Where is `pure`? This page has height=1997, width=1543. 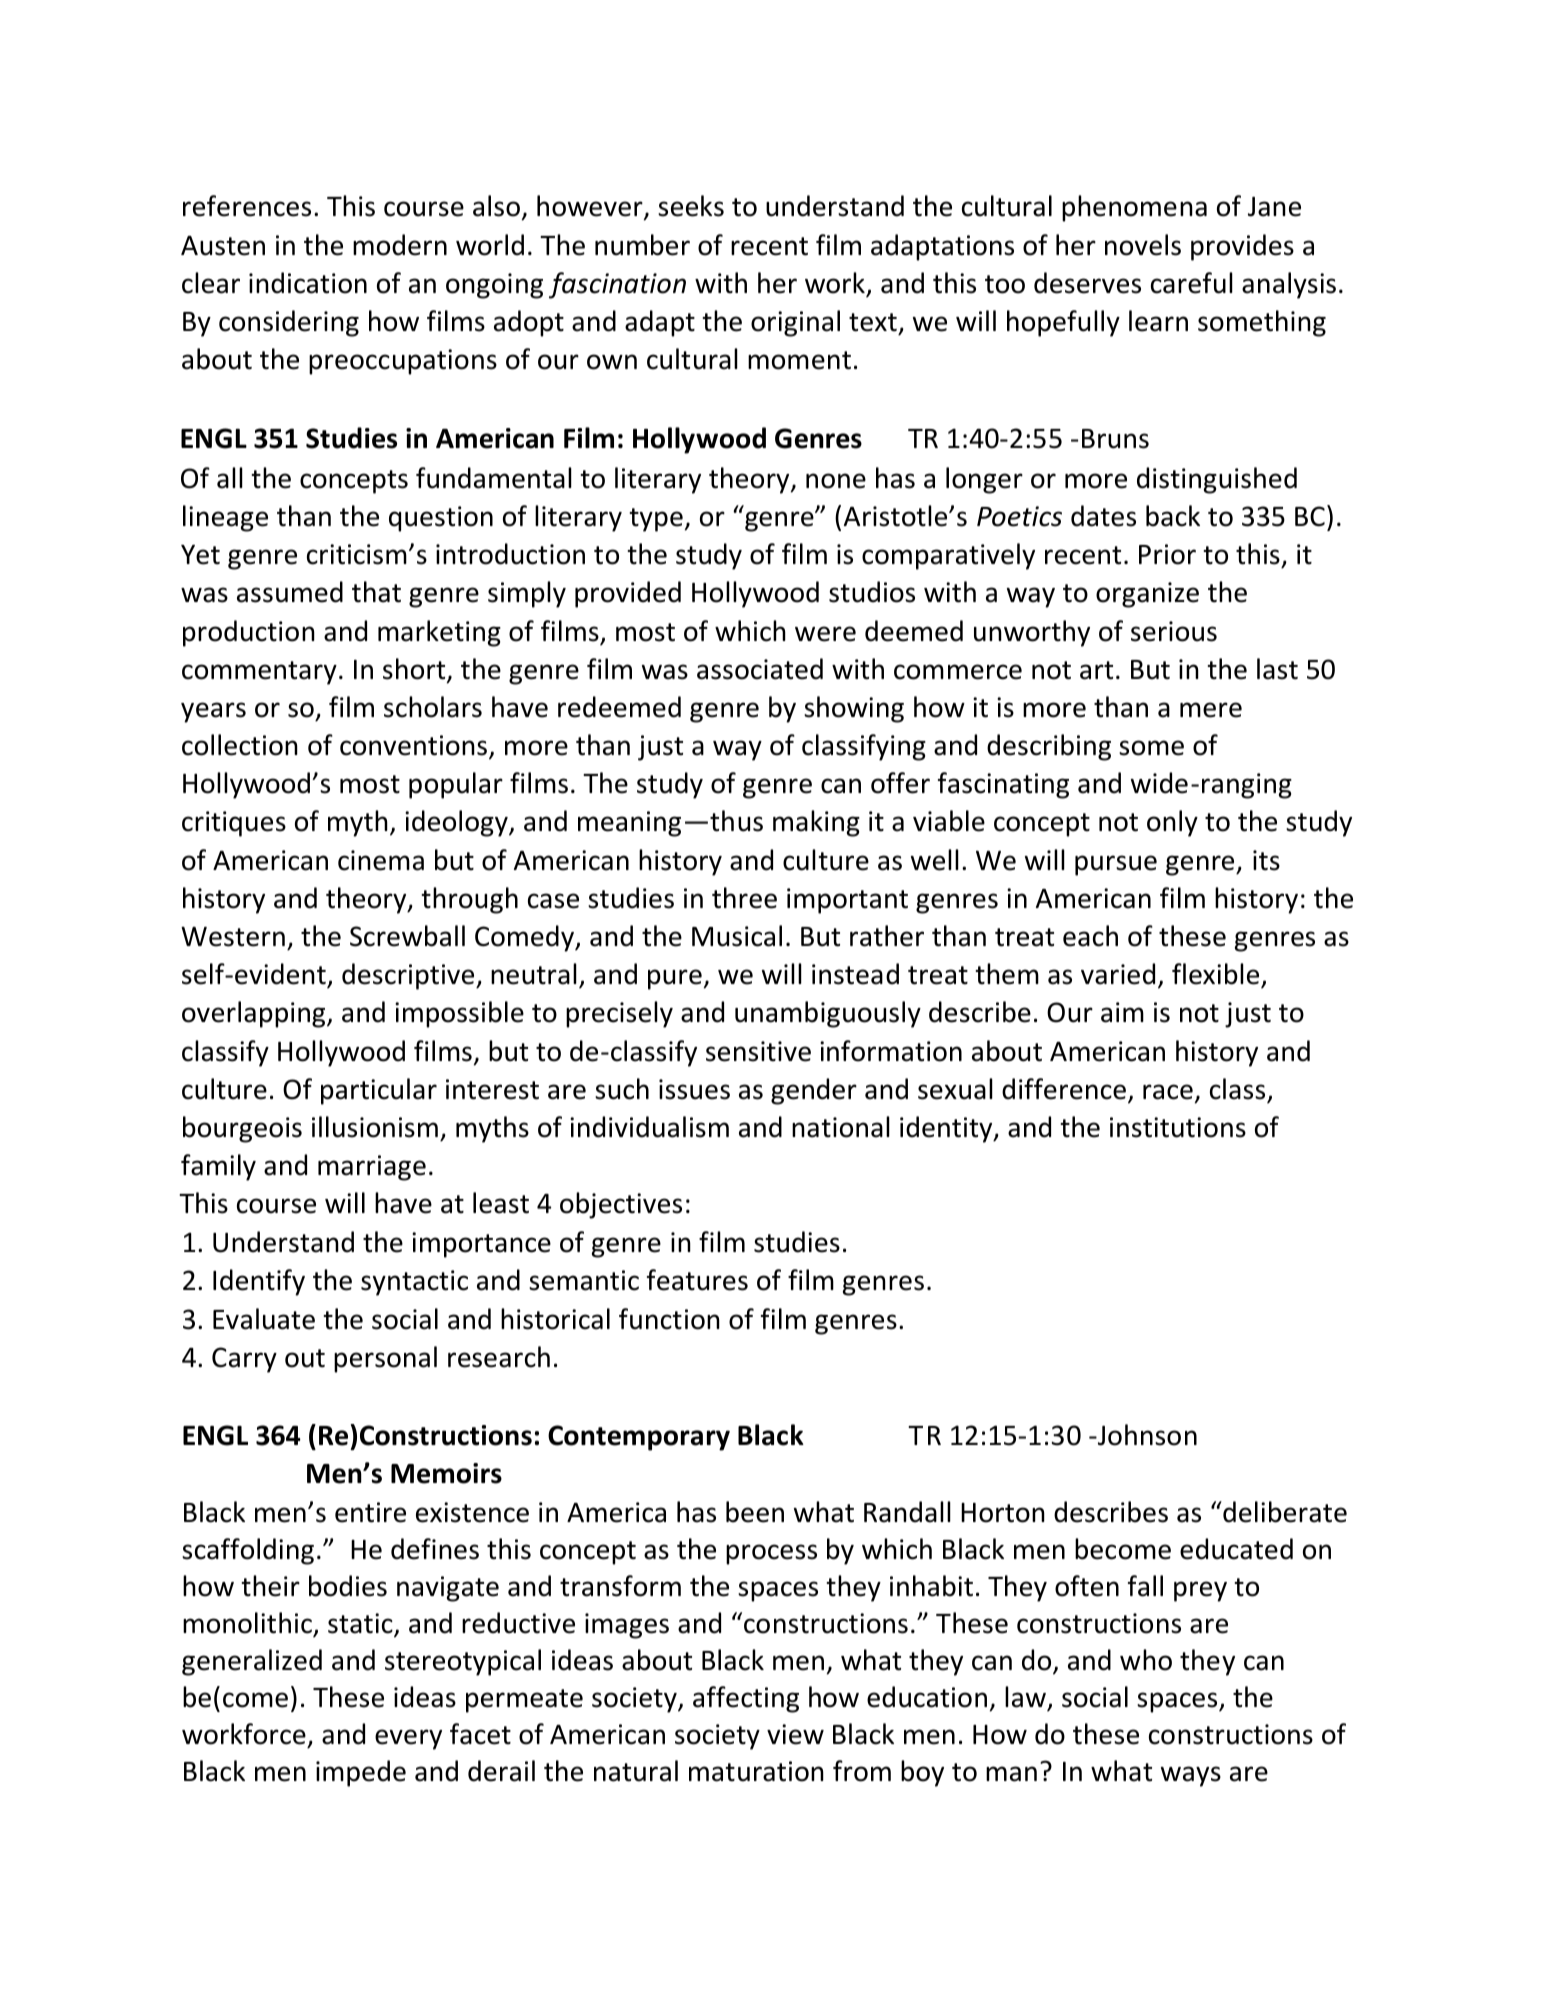
pure is located at coordinates (675, 979).
